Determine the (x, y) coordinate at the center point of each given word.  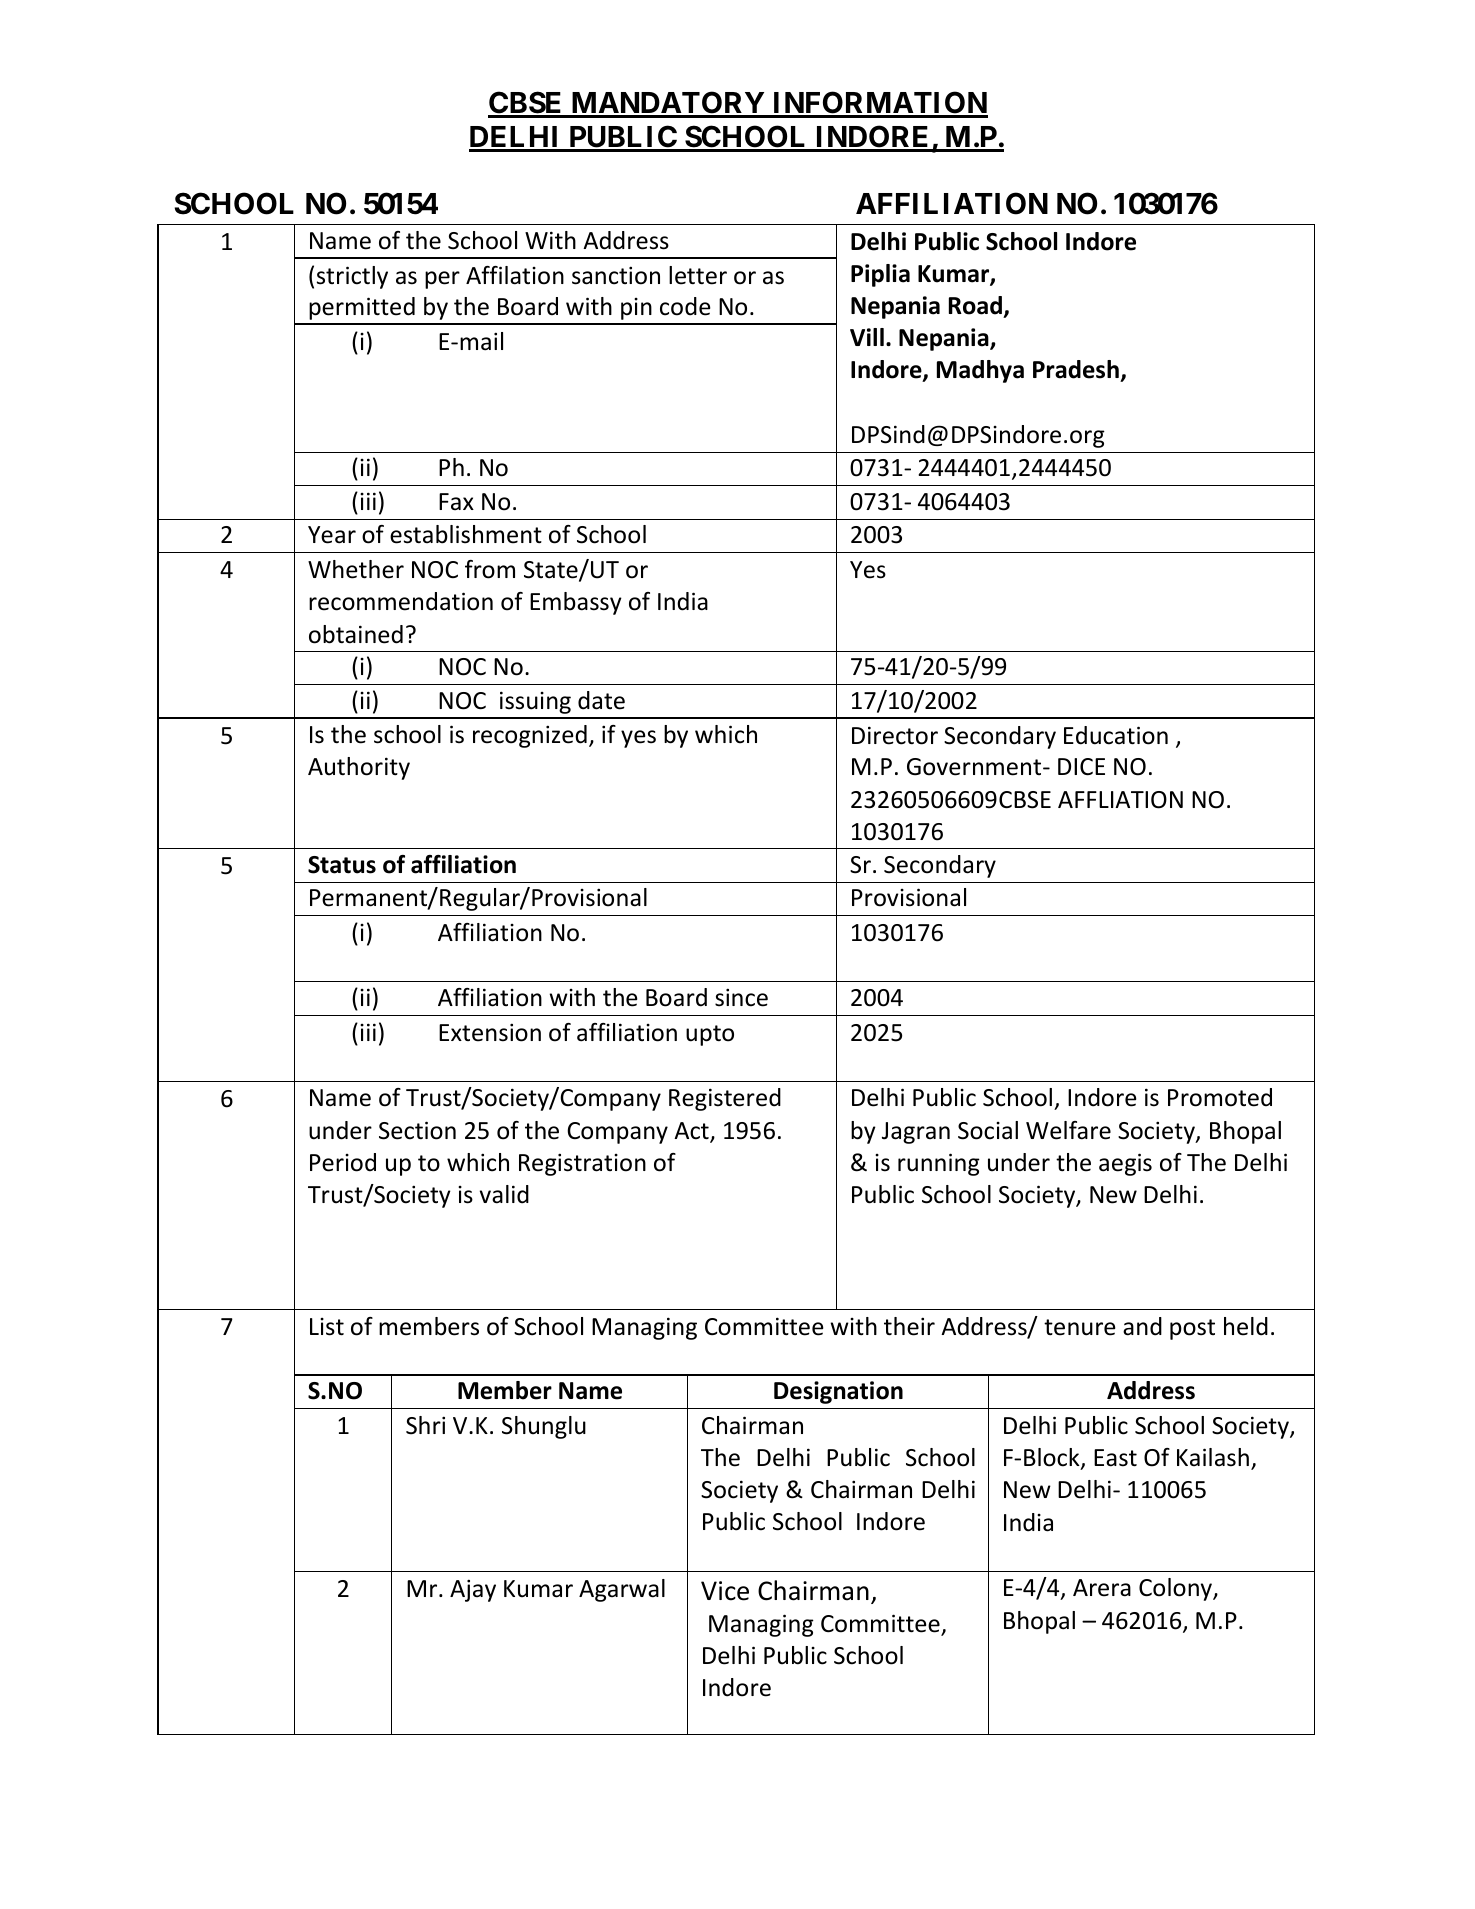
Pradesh (1076, 369)
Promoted (1220, 1097)
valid (504, 1194)
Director (895, 735)
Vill (867, 337)
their (909, 1326)
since (741, 997)
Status (342, 865)
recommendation (401, 601)
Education (1116, 735)
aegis (1125, 1164)
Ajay (473, 1590)
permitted (362, 308)
